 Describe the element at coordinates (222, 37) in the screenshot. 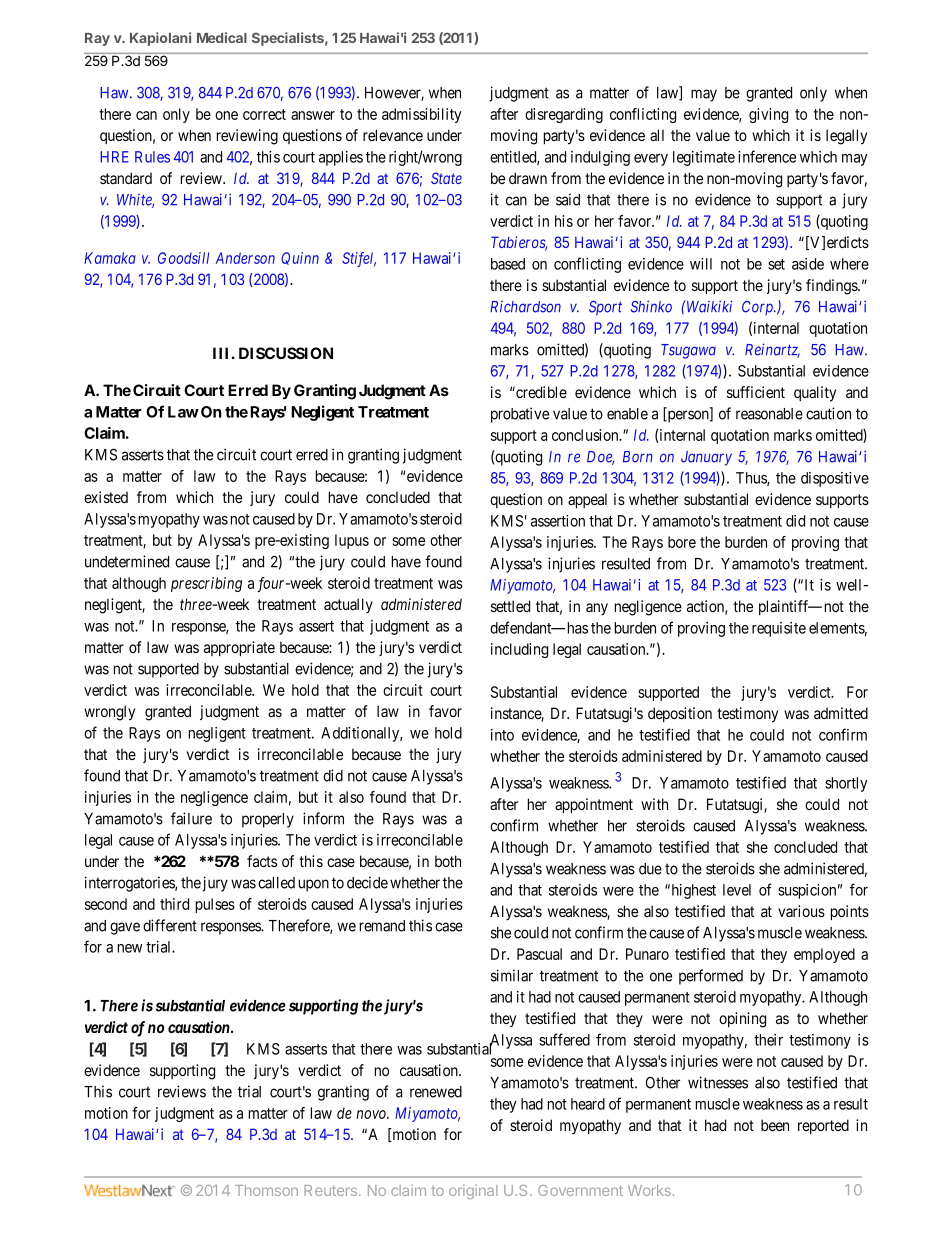

I see `Medical` at that location.
